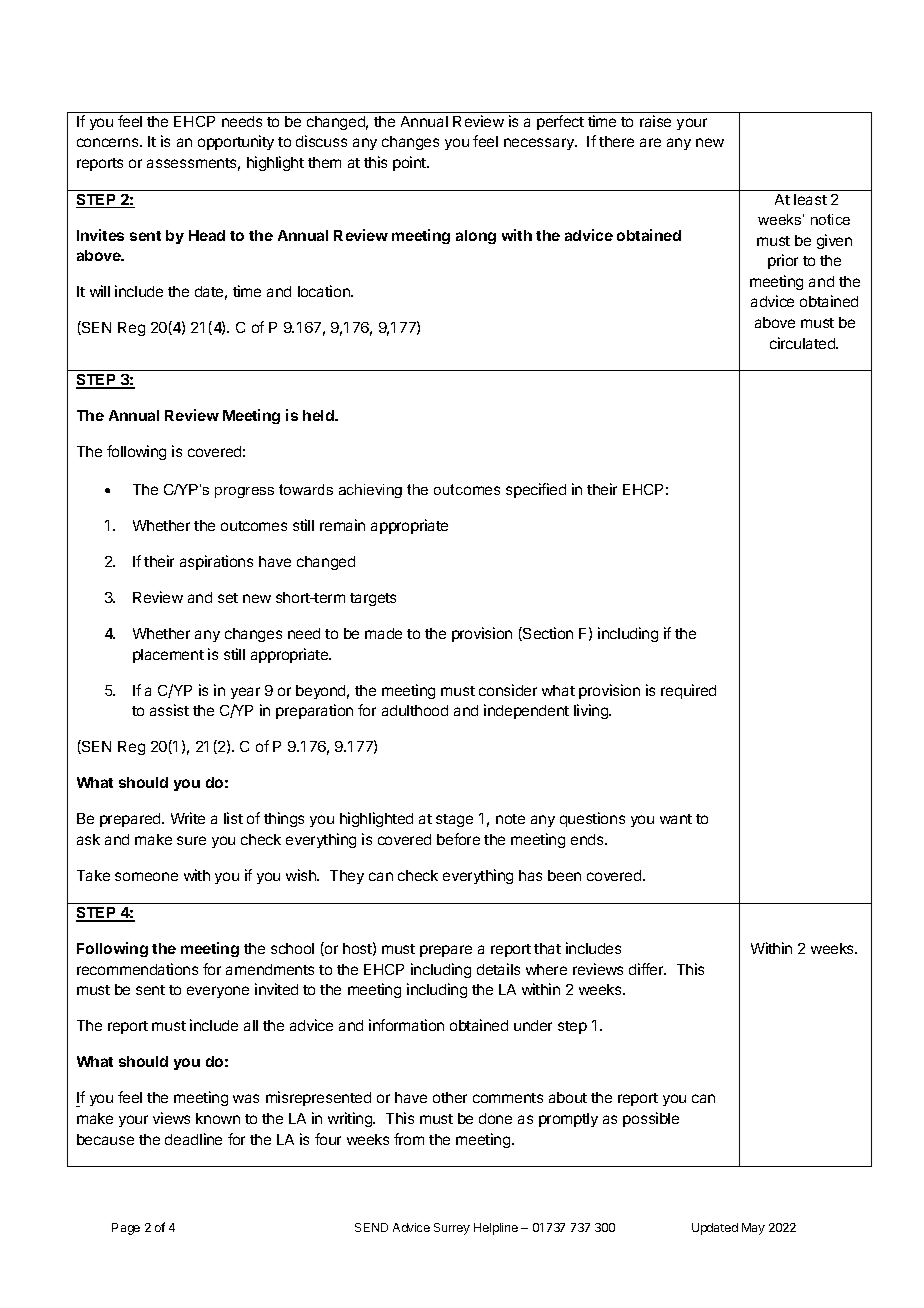 This page has height=1308, width=924. What do you see at coordinates (536, 490) in the page?
I see `specified` at bounding box center [536, 490].
